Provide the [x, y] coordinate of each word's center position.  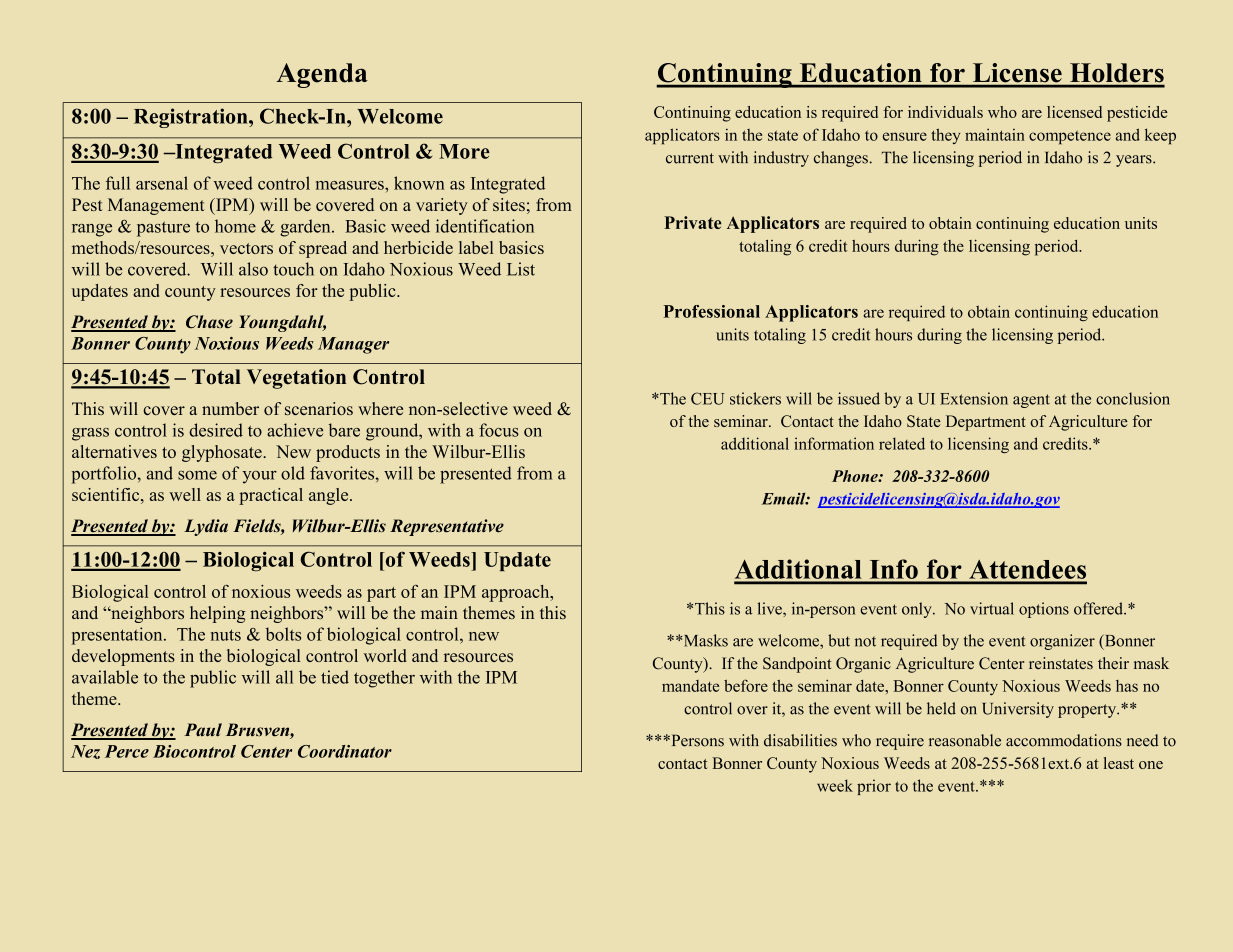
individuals [945, 112]
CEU [707, 398]
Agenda [322, 75]
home [235, 226]
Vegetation [296, 379]
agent [1031, 401]
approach [517, 593]
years [1135, 161]
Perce [127, 751]
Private [693, 222]
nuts [226, 635]
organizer [1062, 642]
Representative [447, 527]
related [902, 443]
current [690, 158]
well [185, 494]
